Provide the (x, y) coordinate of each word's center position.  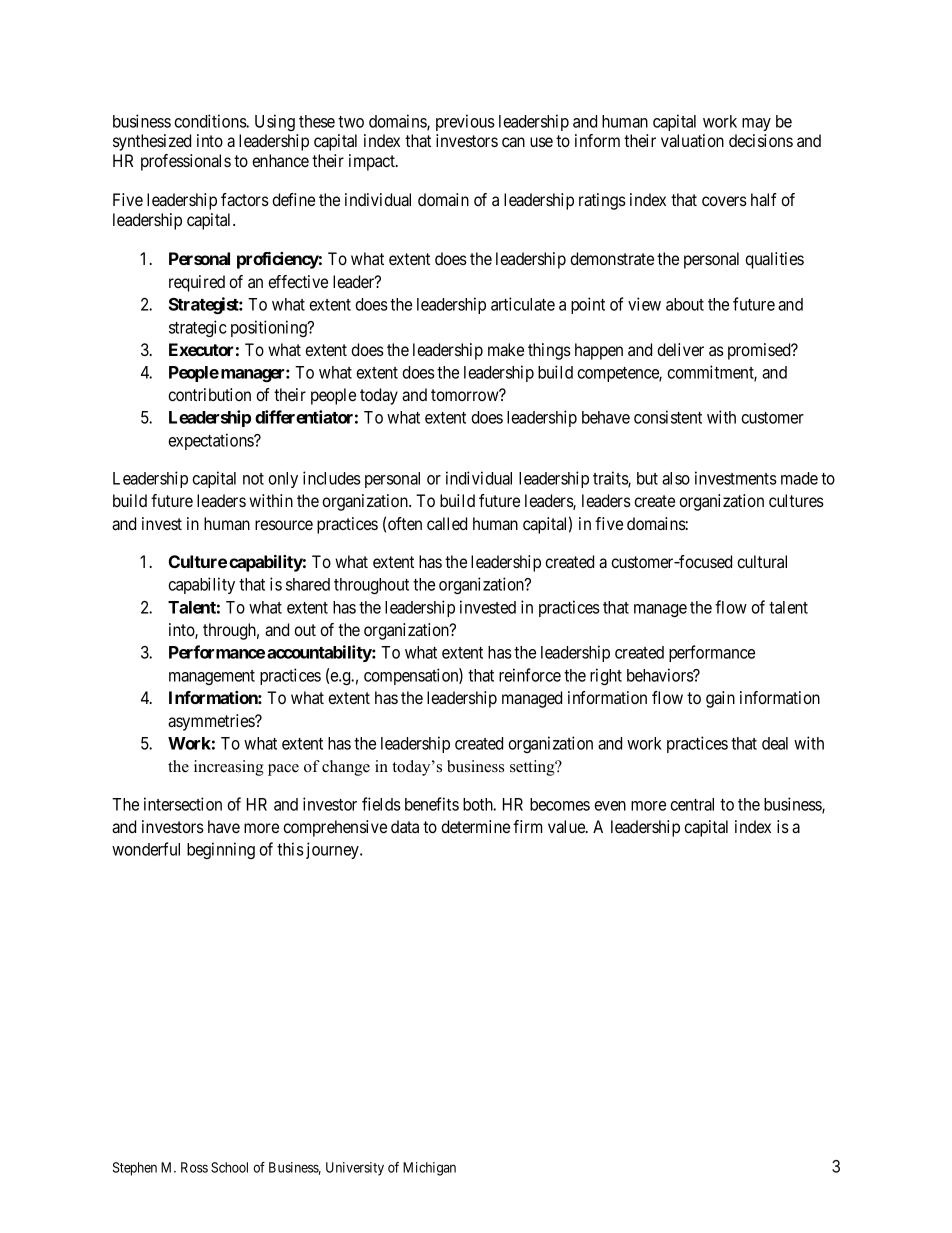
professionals (186, 162)
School (229, 1167)
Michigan (429, 1169)
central (692, 804)
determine (475, 826)
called (447, 523)
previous (465, 122)
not (253, 479)
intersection (183, 804)
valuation (692, 140)
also (676, 478)
